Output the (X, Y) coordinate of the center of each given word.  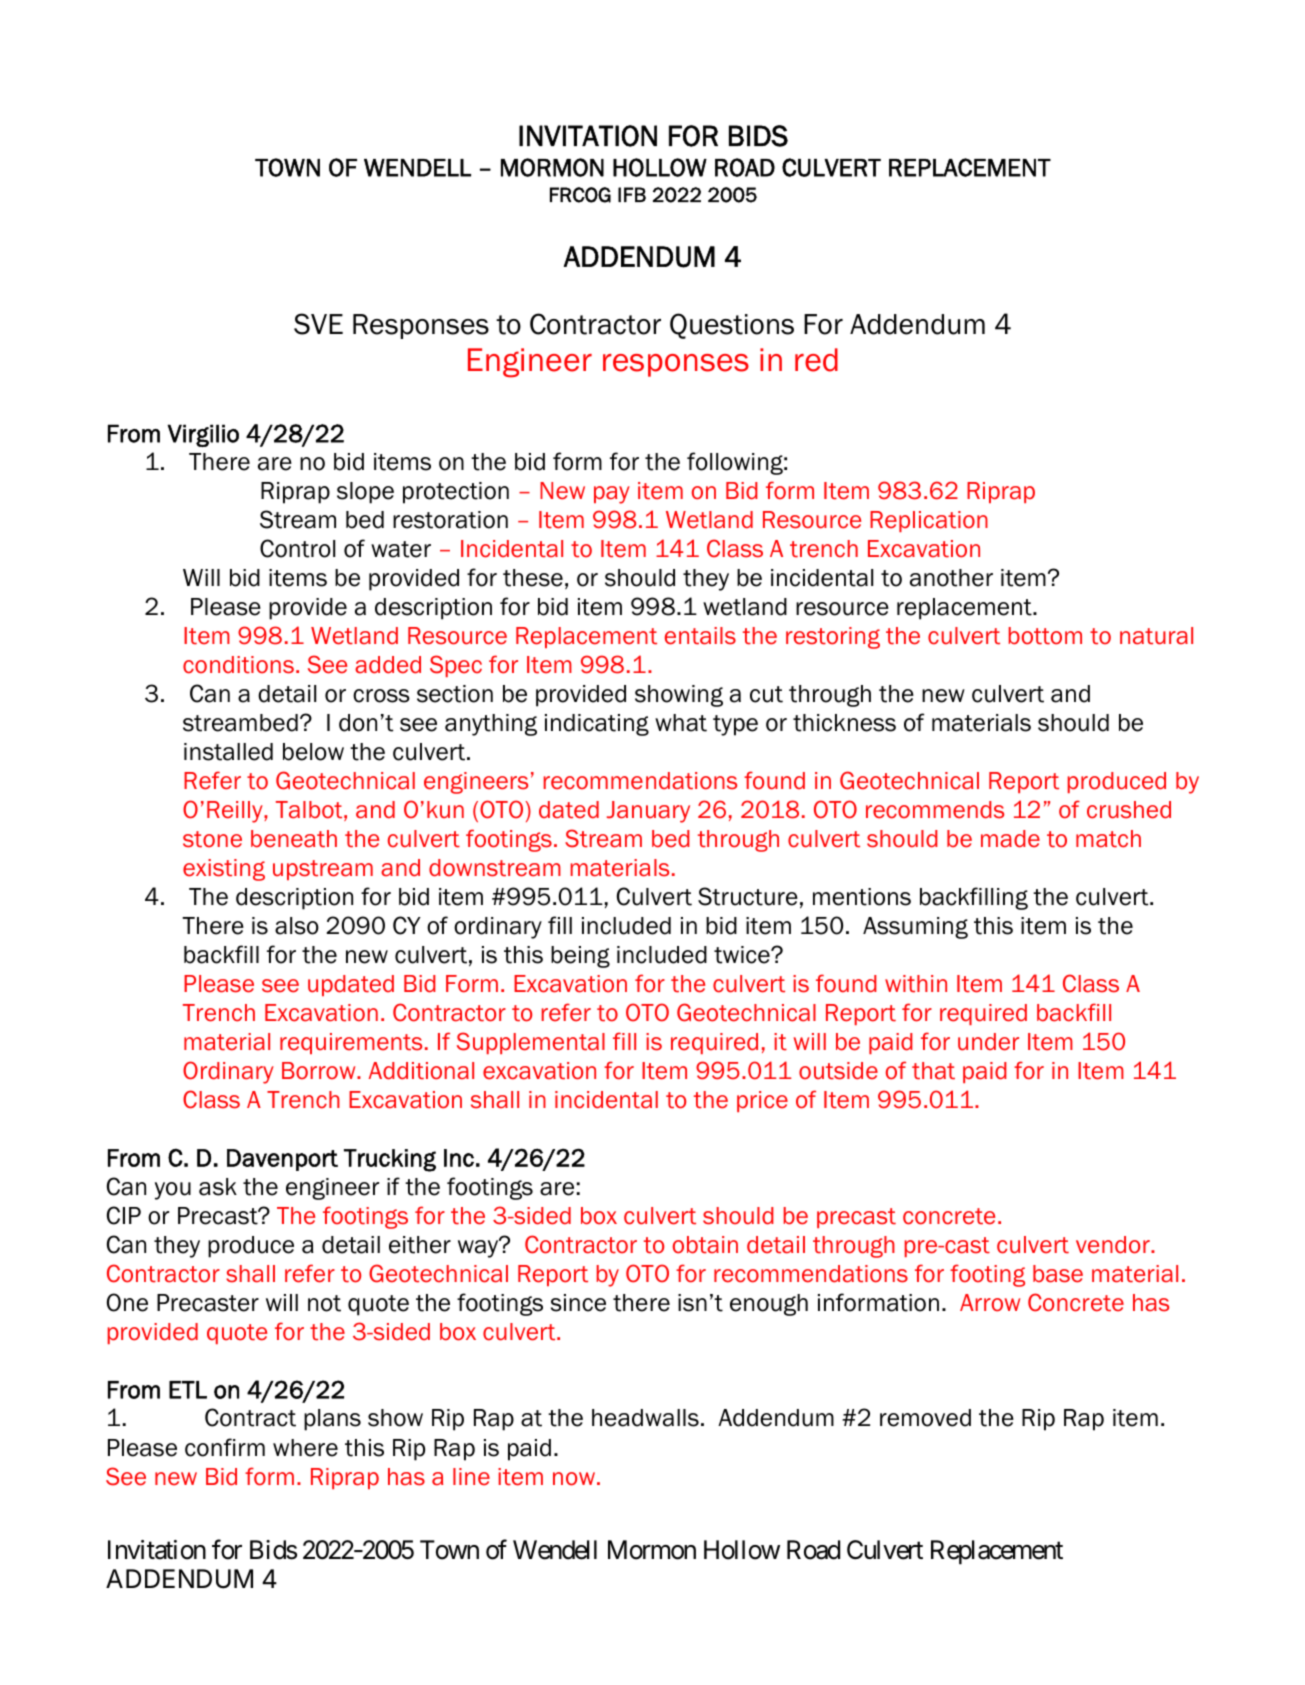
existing (224, 870)
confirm (225, 1447)
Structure (748, 896)
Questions (732, 326)
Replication (929, 521)
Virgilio (203, 435)
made (1010, 839)
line (471, 1477)
